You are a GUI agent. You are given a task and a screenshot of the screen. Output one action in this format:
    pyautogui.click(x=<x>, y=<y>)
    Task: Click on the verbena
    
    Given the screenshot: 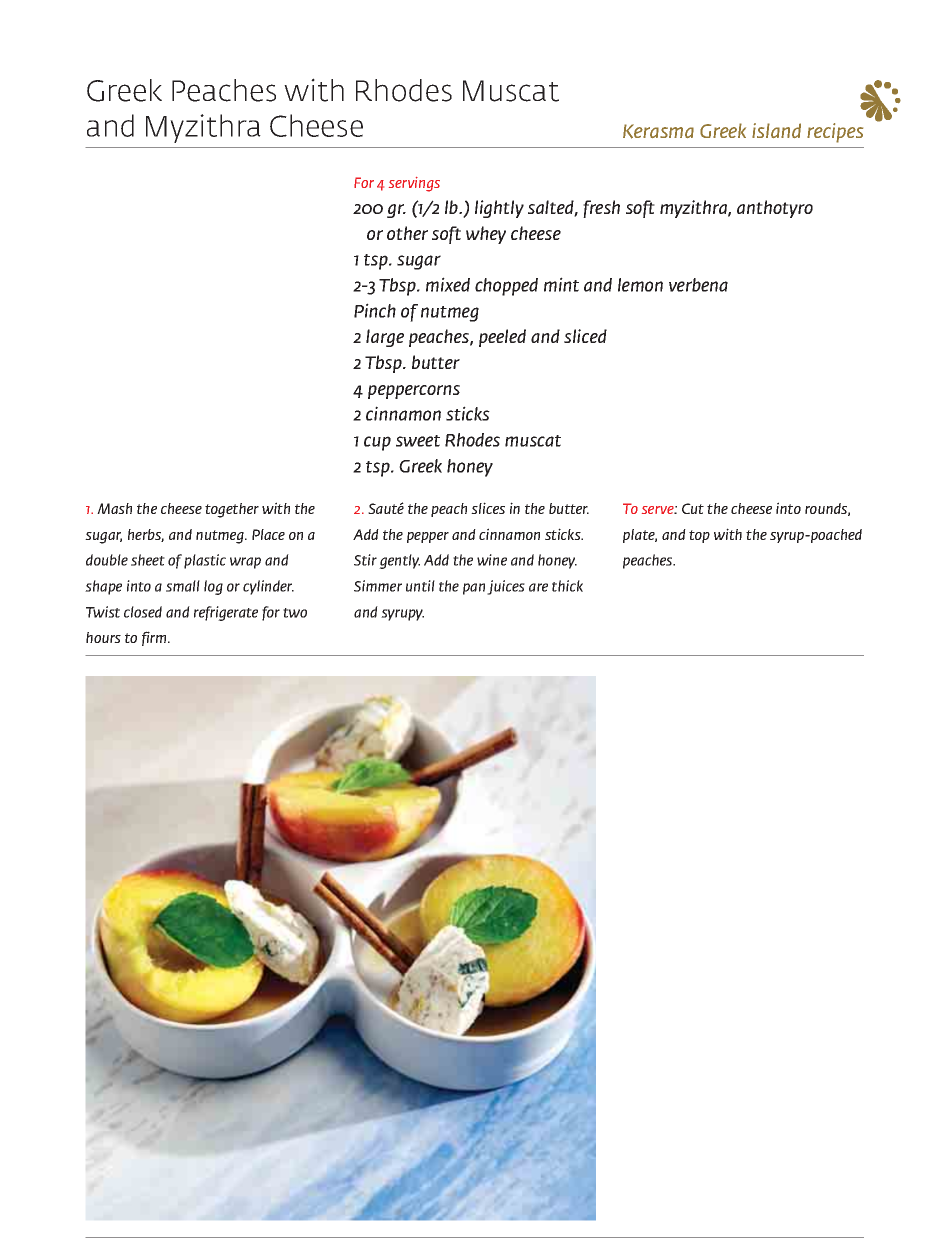 What is the action you would take?
    pyautogui.click(x=698, y=285)
